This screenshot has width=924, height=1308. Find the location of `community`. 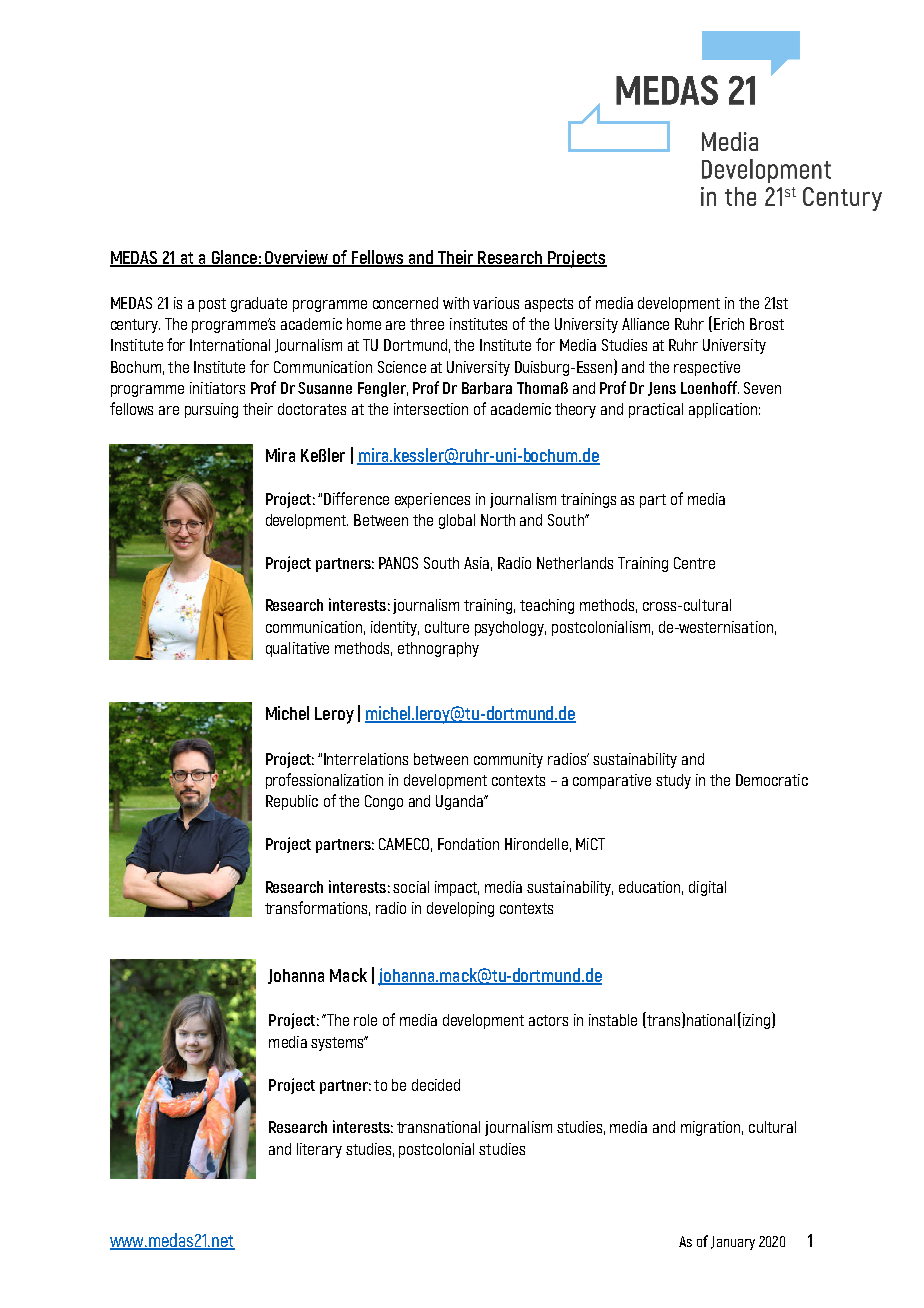

community is located at coordinates (508, 760).
